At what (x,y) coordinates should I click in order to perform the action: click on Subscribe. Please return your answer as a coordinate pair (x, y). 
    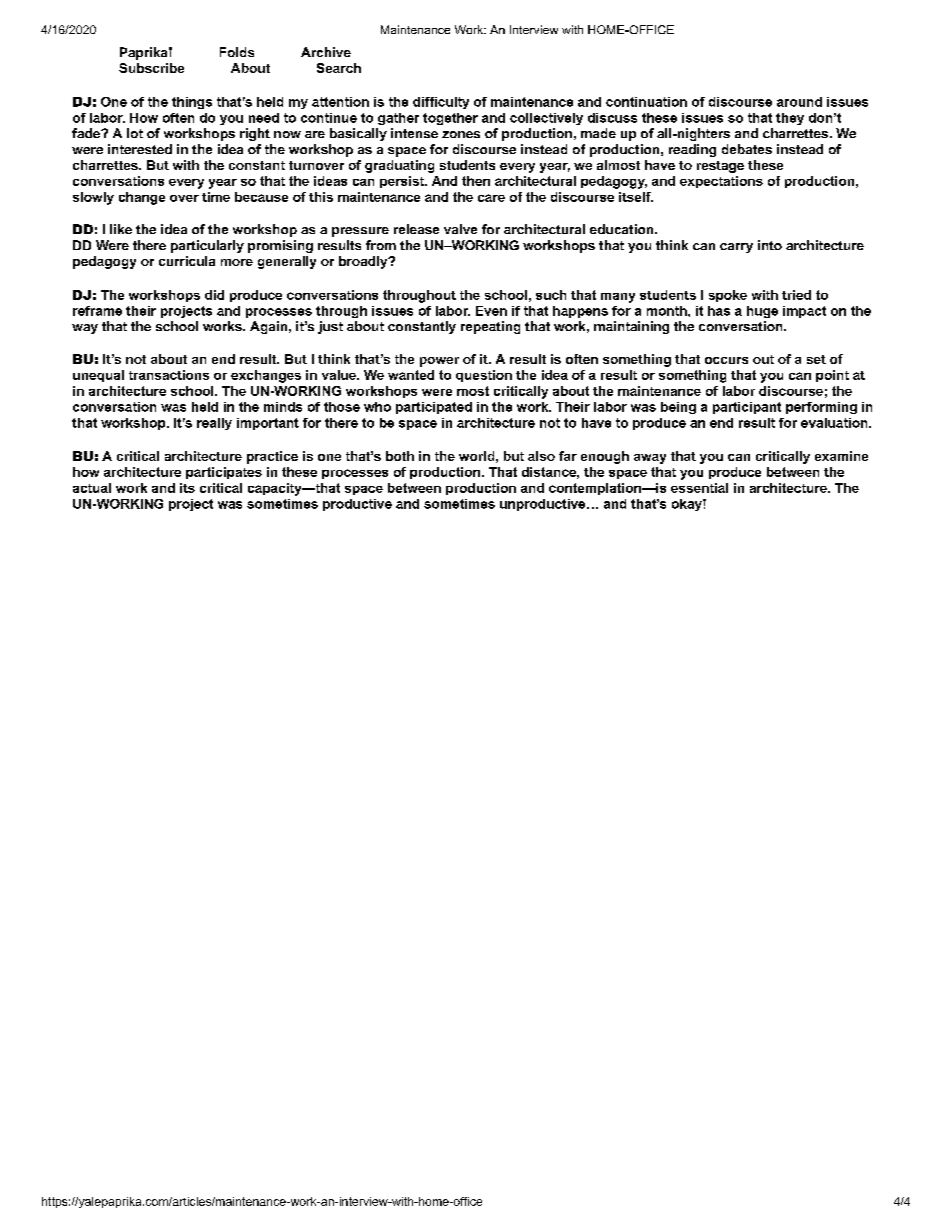
    Looking at the image, I should click on (151, 68).
